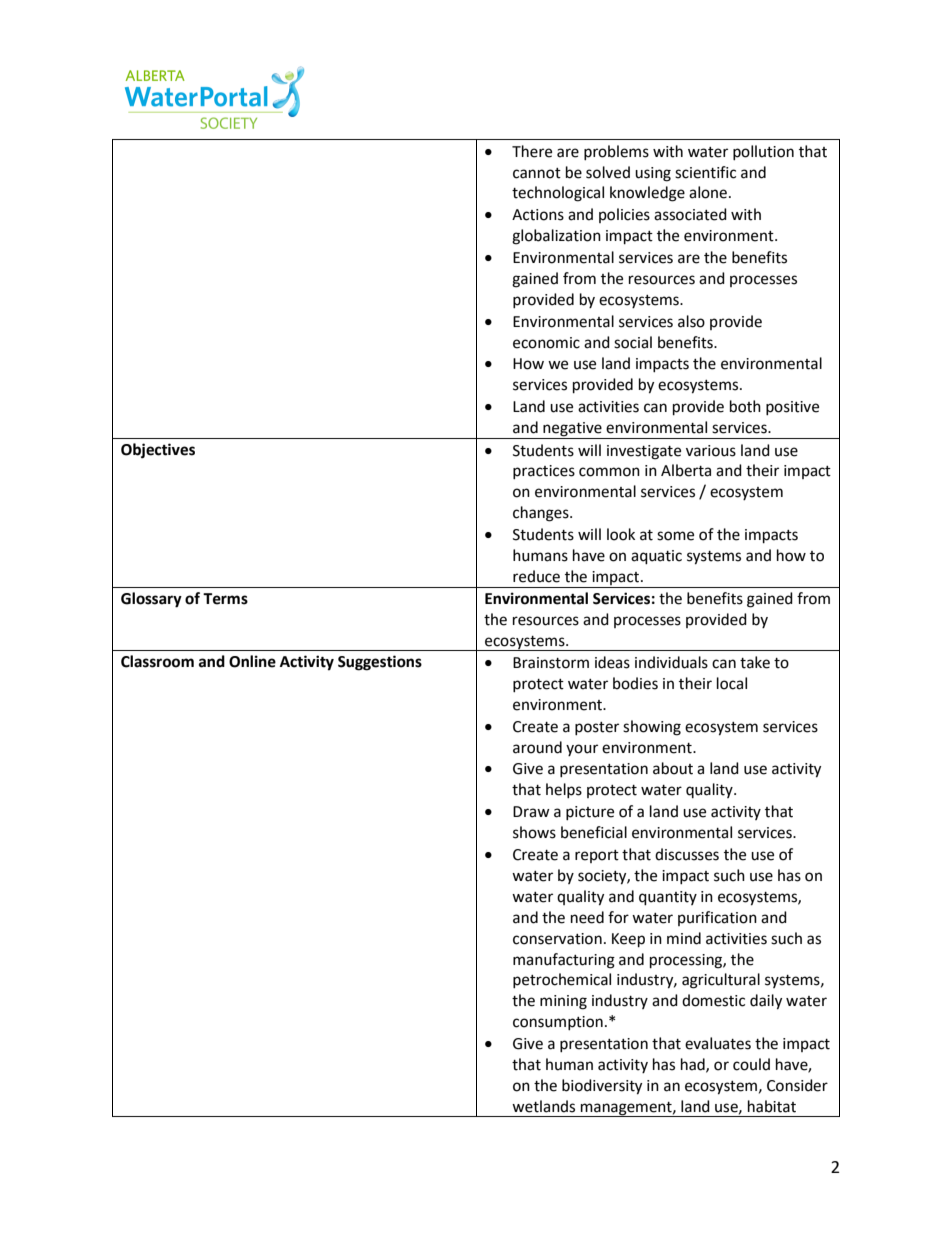  I want to click on scientific, so click(705, 172).
